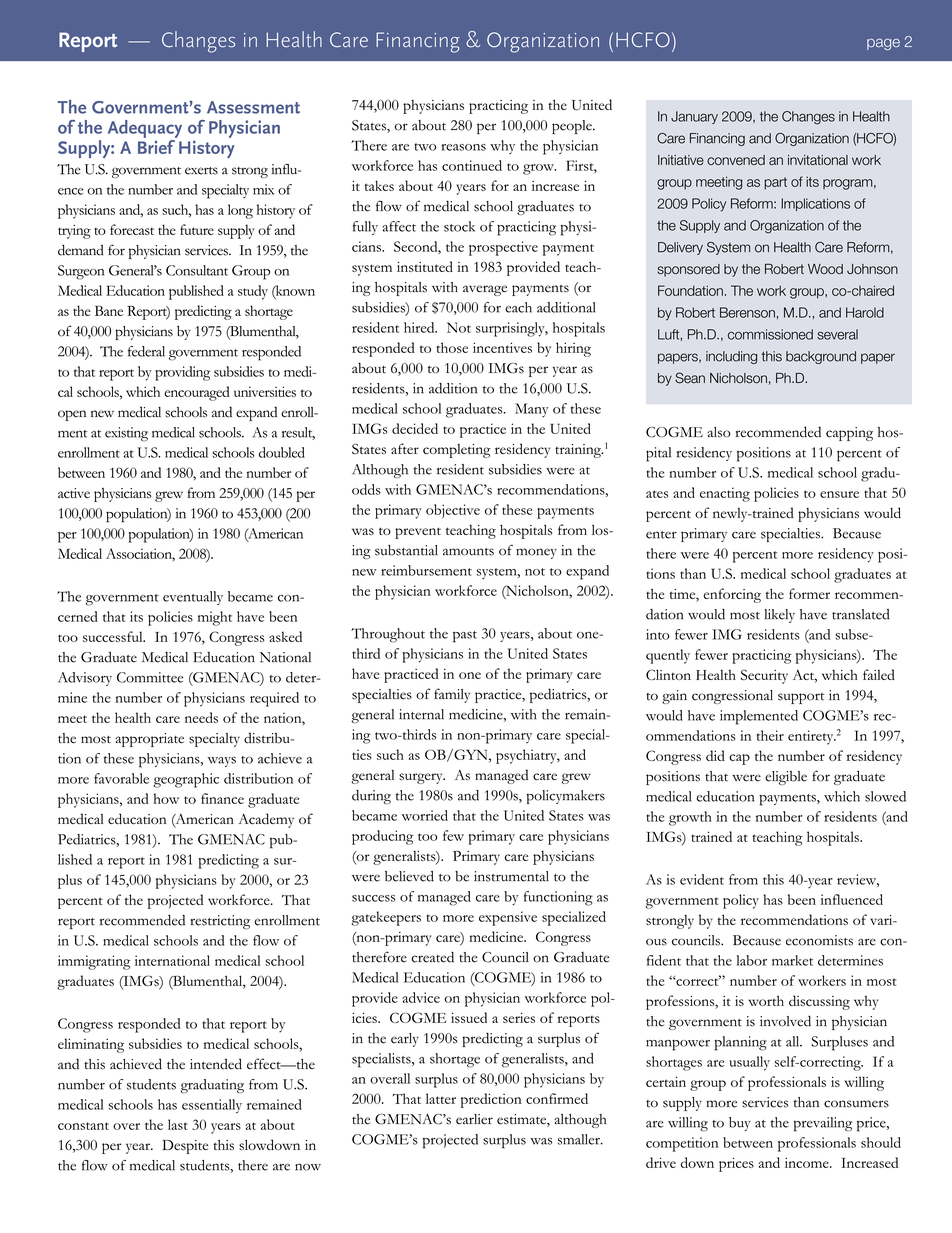 The height and width of the image is (1233, 952). What do you see at coordinates (883, 44) in the image?
I see `page` at bounding box center [883, 44].
